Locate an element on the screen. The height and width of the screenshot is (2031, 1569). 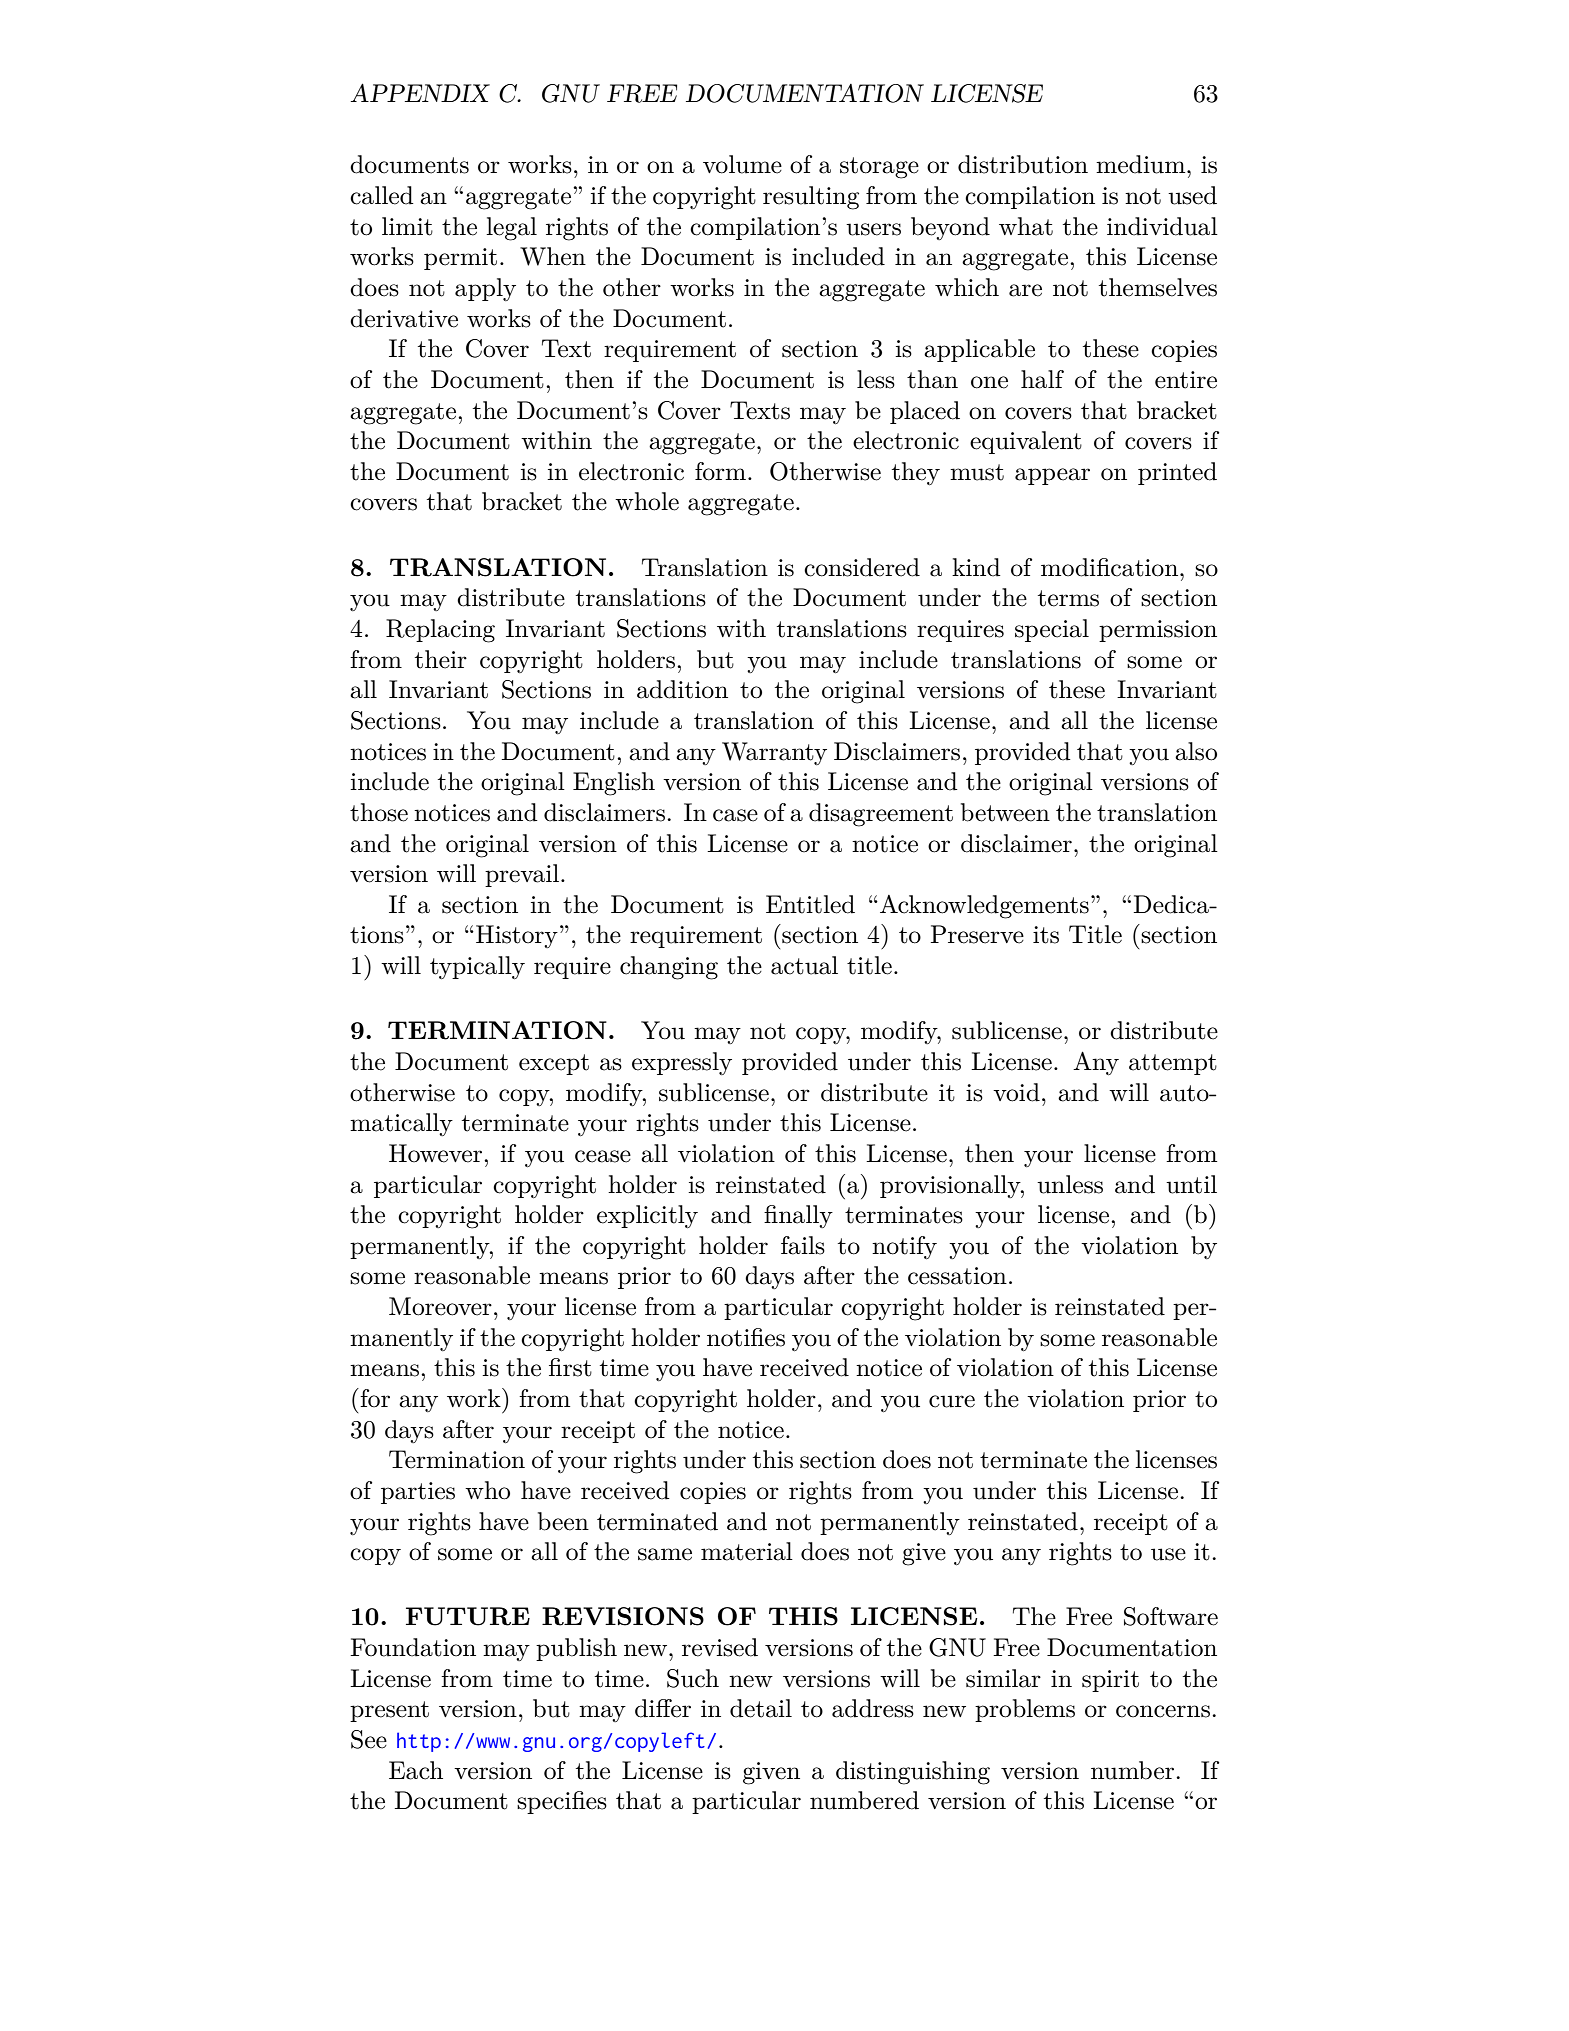
medium is located at coordinates (1142, 164).
